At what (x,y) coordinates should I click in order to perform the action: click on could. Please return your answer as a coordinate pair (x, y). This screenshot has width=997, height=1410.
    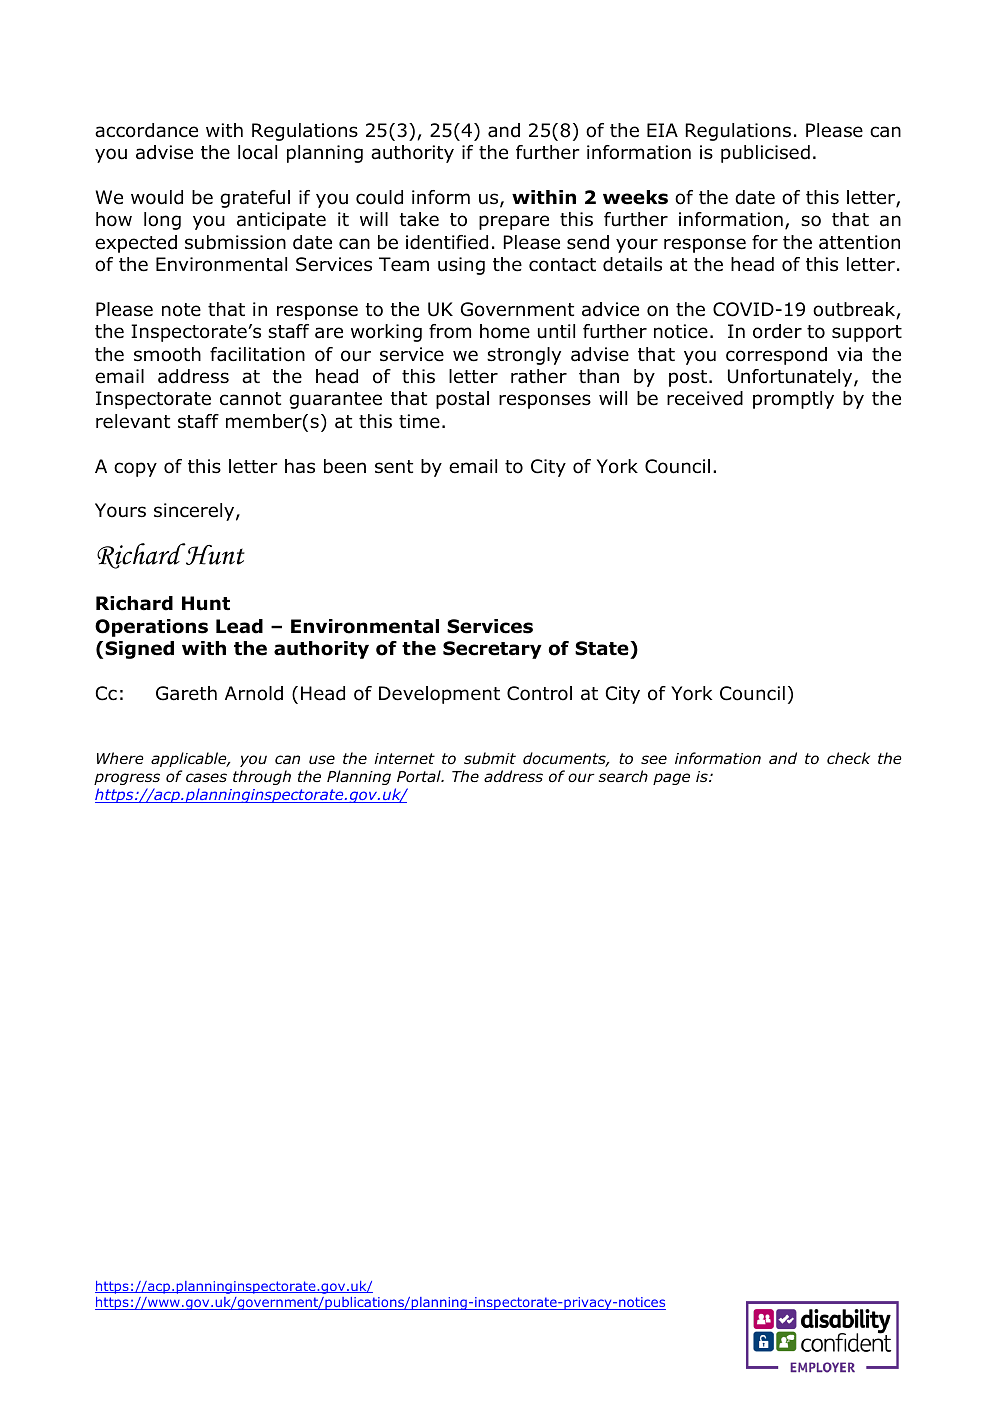
    Looking at the image, I should click on (379, 197).
